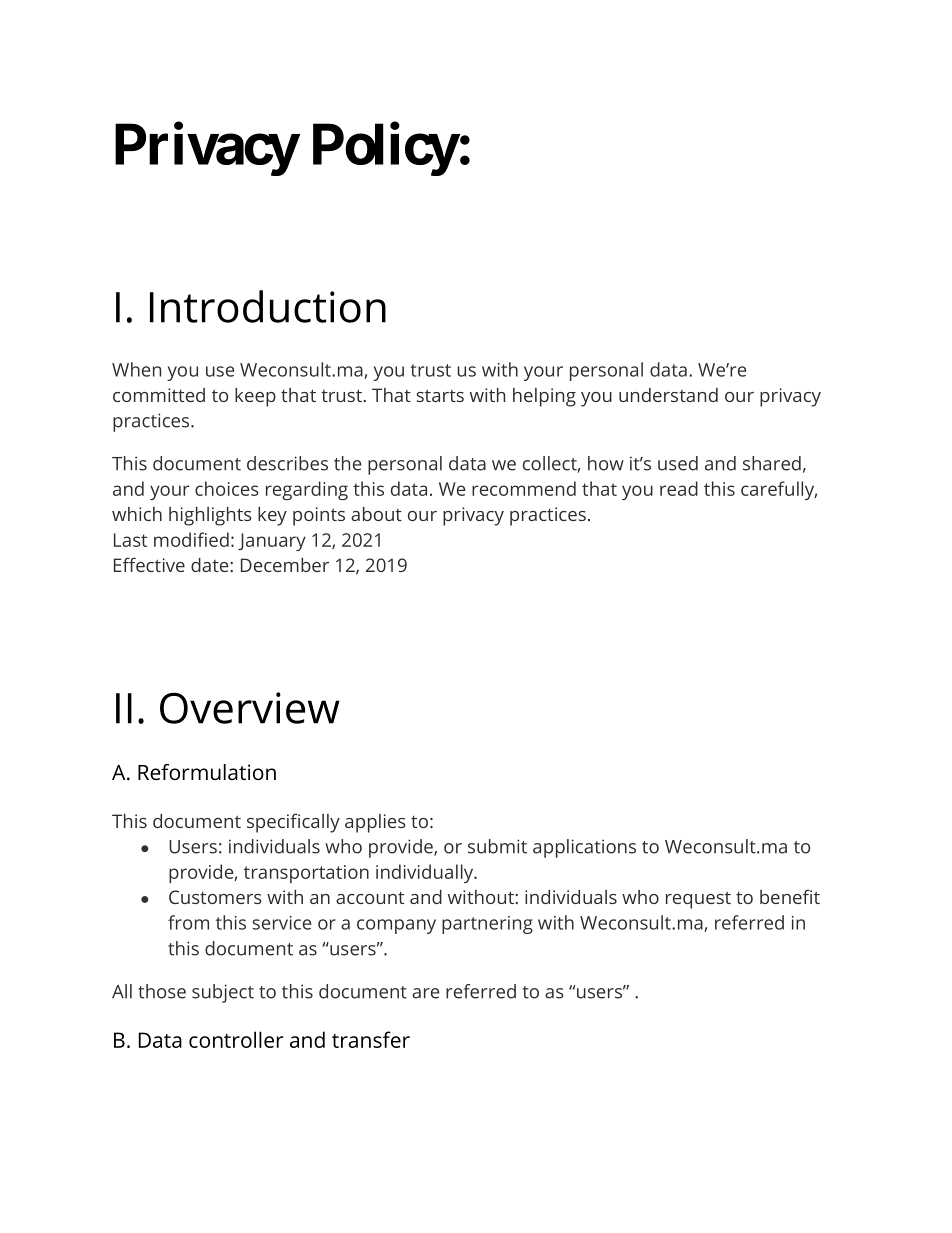 The width and height of the screenshot is (952, 1233). What do you see at coordinates (191, 539) in the screenshot?
I see `modified` at bounding box center [191, 539].
